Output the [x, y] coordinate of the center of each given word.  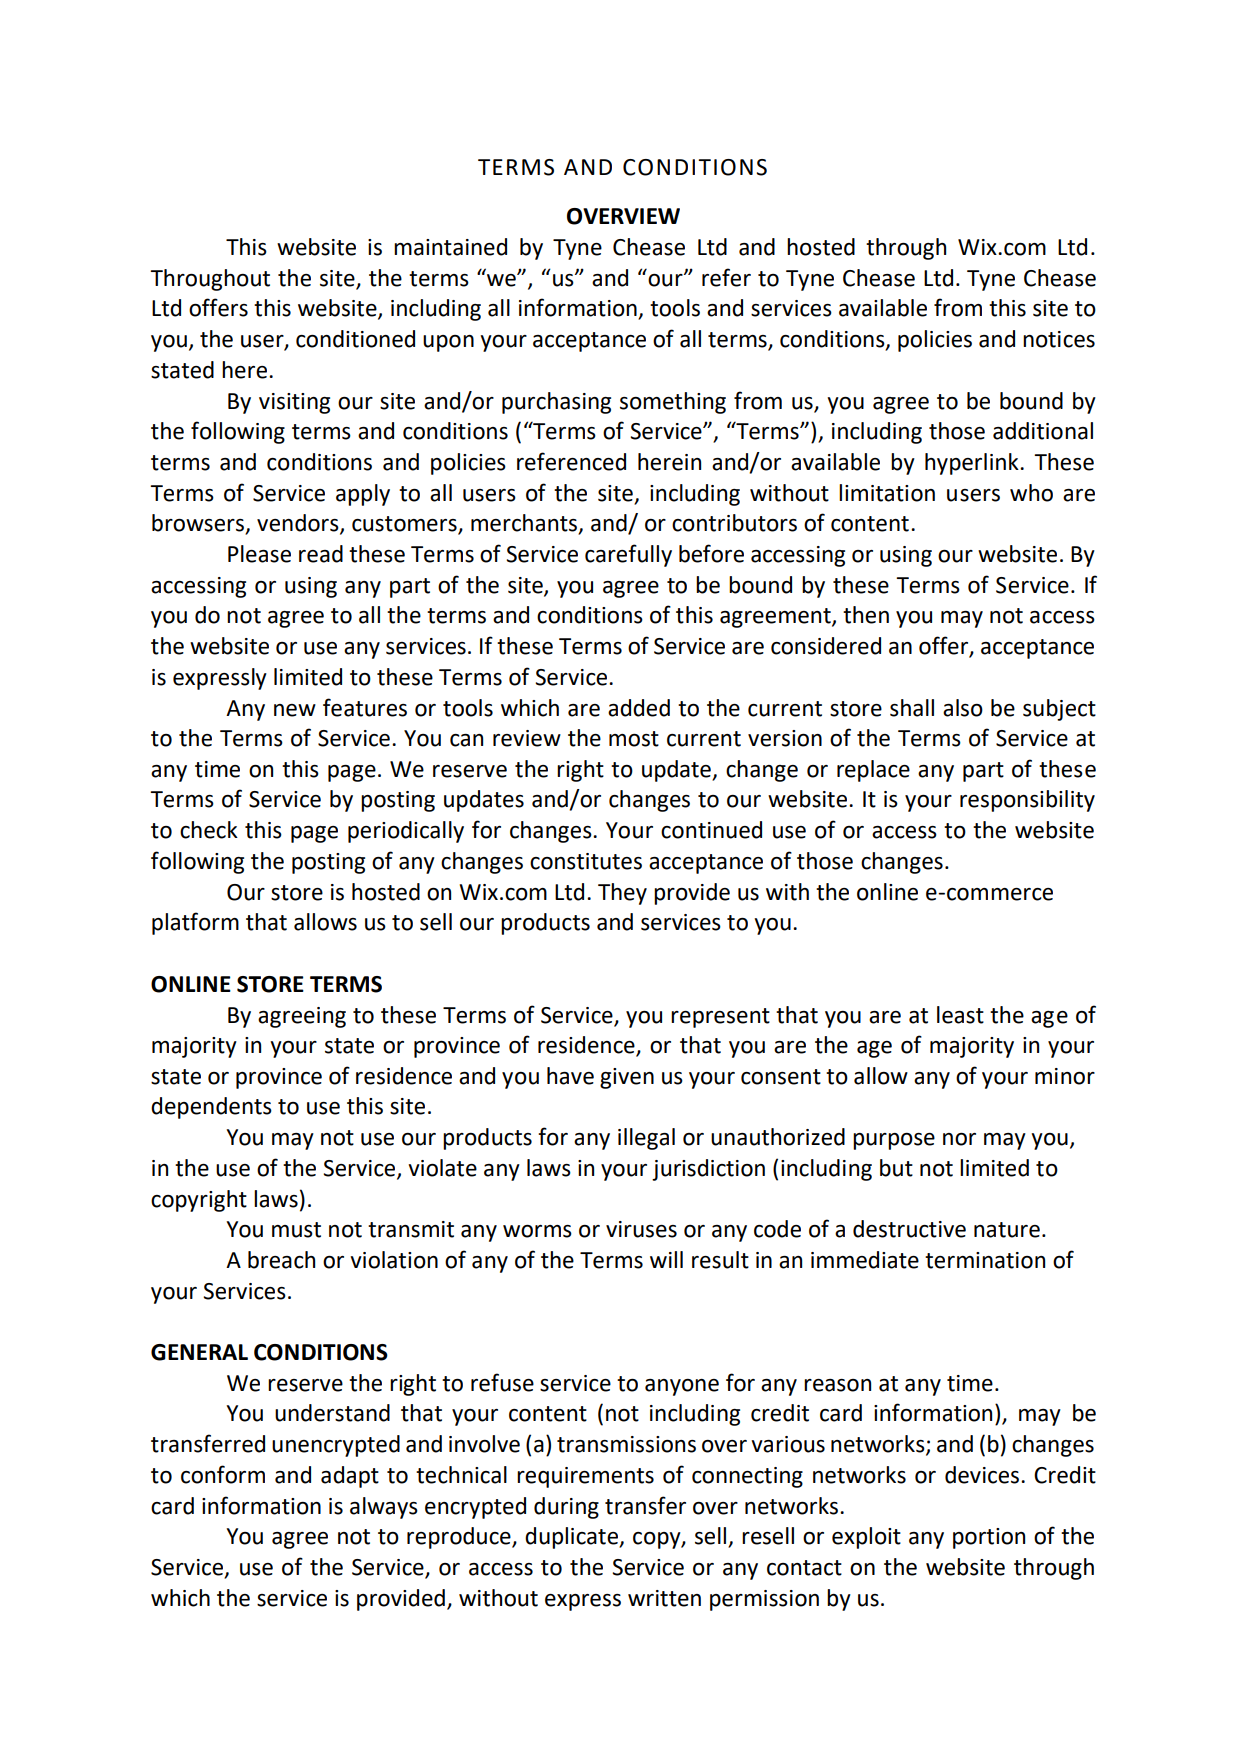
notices [1059, 339]
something [673, 403]
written [664, 1598]
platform [195, 923]
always [384, 1508]
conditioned [355, 339]
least [960, 1015]
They [622, 894]
